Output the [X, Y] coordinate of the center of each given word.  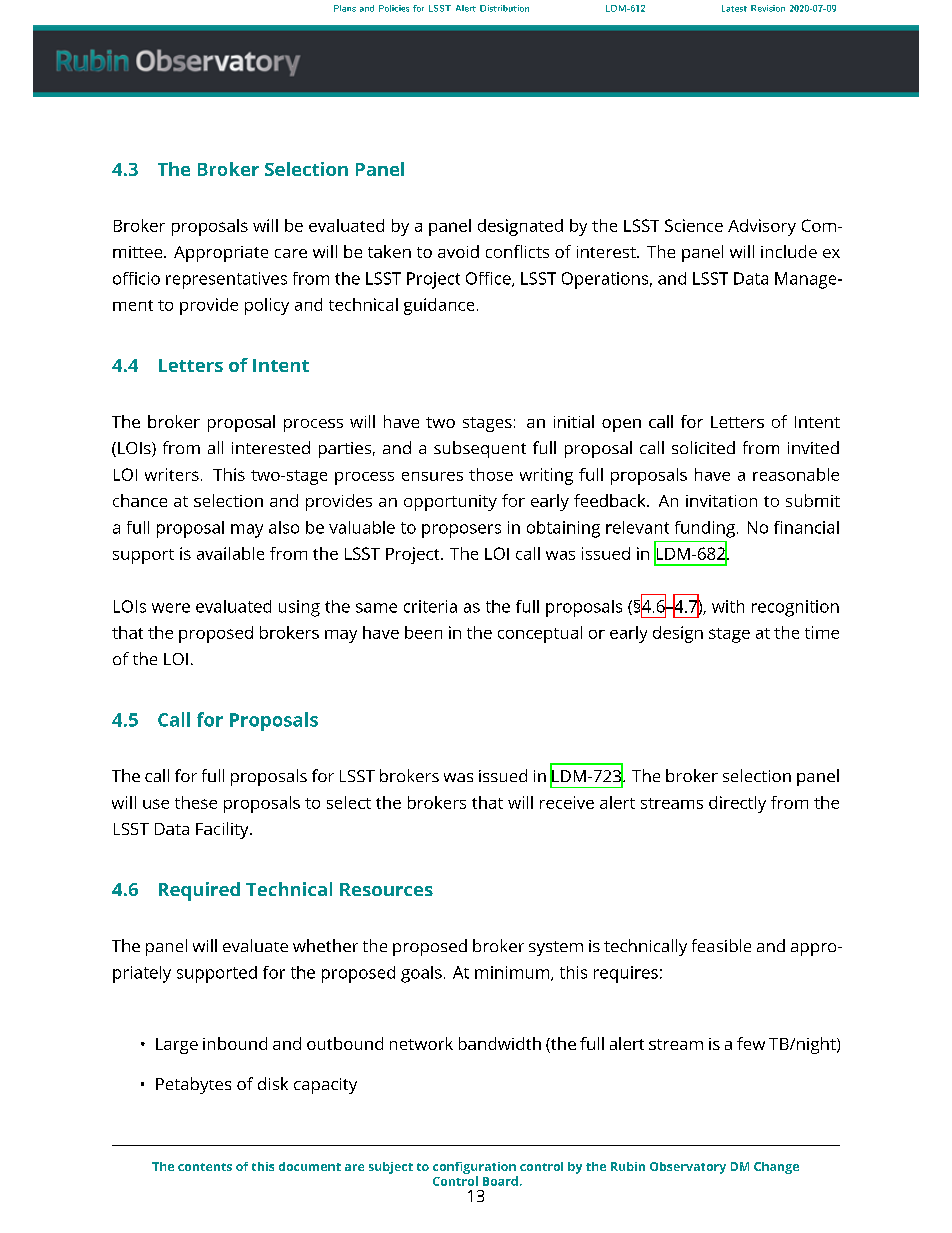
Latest [734, 8]
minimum [513, 973]
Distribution [504, 8]
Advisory [762, 227]
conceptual [540, 634]
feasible [721, 945]
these [196, 802]
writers [172, 474]
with [728, 606]
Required [199, 891]
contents [205, 1167]
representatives [226, 280]
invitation [721, 501]
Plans [345, 8]
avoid [458, 251]
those [491, 474]
